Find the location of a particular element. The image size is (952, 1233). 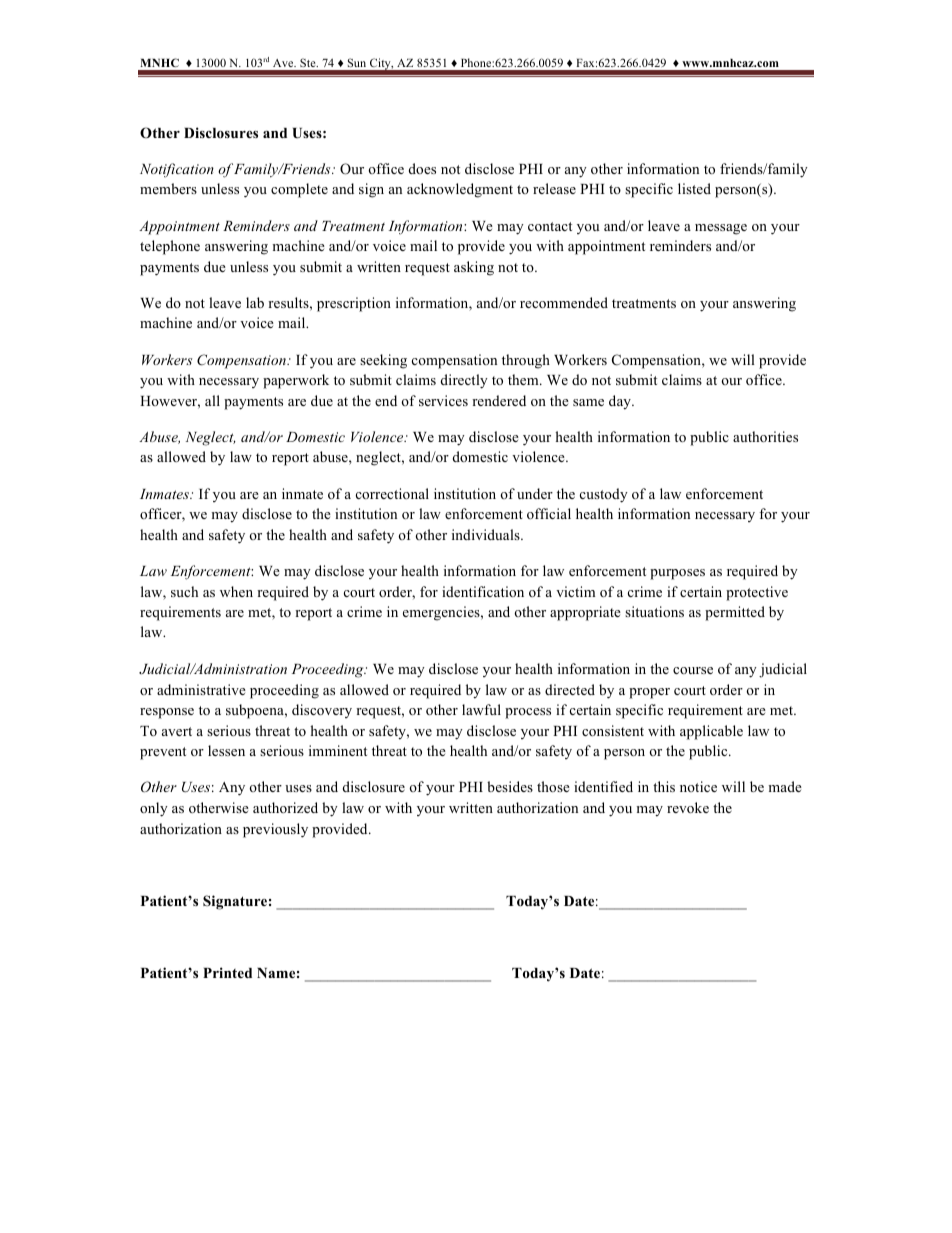

listed is located at coordinates (694, 188).
